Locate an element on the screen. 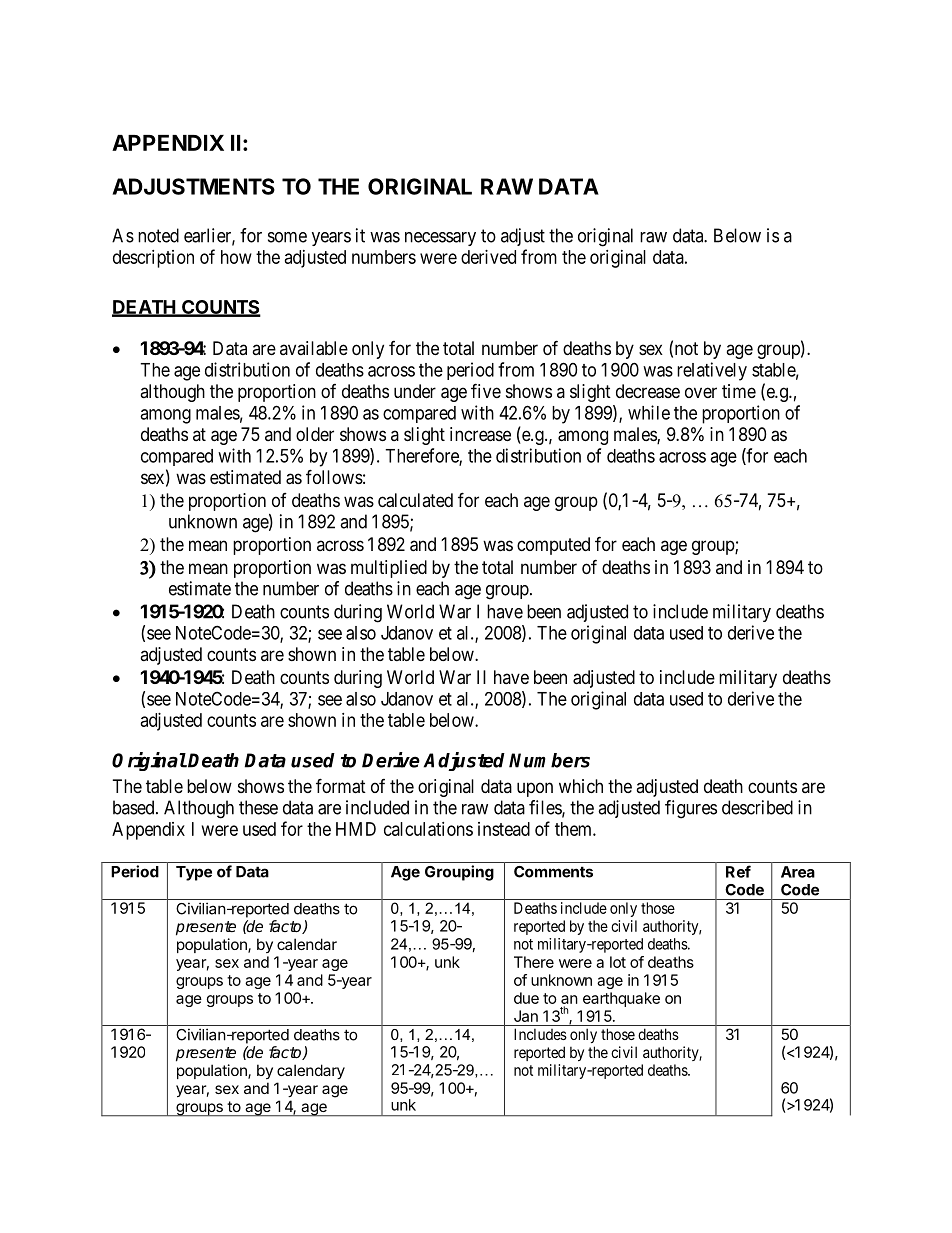  Type is located at coordinates (194, 873).
